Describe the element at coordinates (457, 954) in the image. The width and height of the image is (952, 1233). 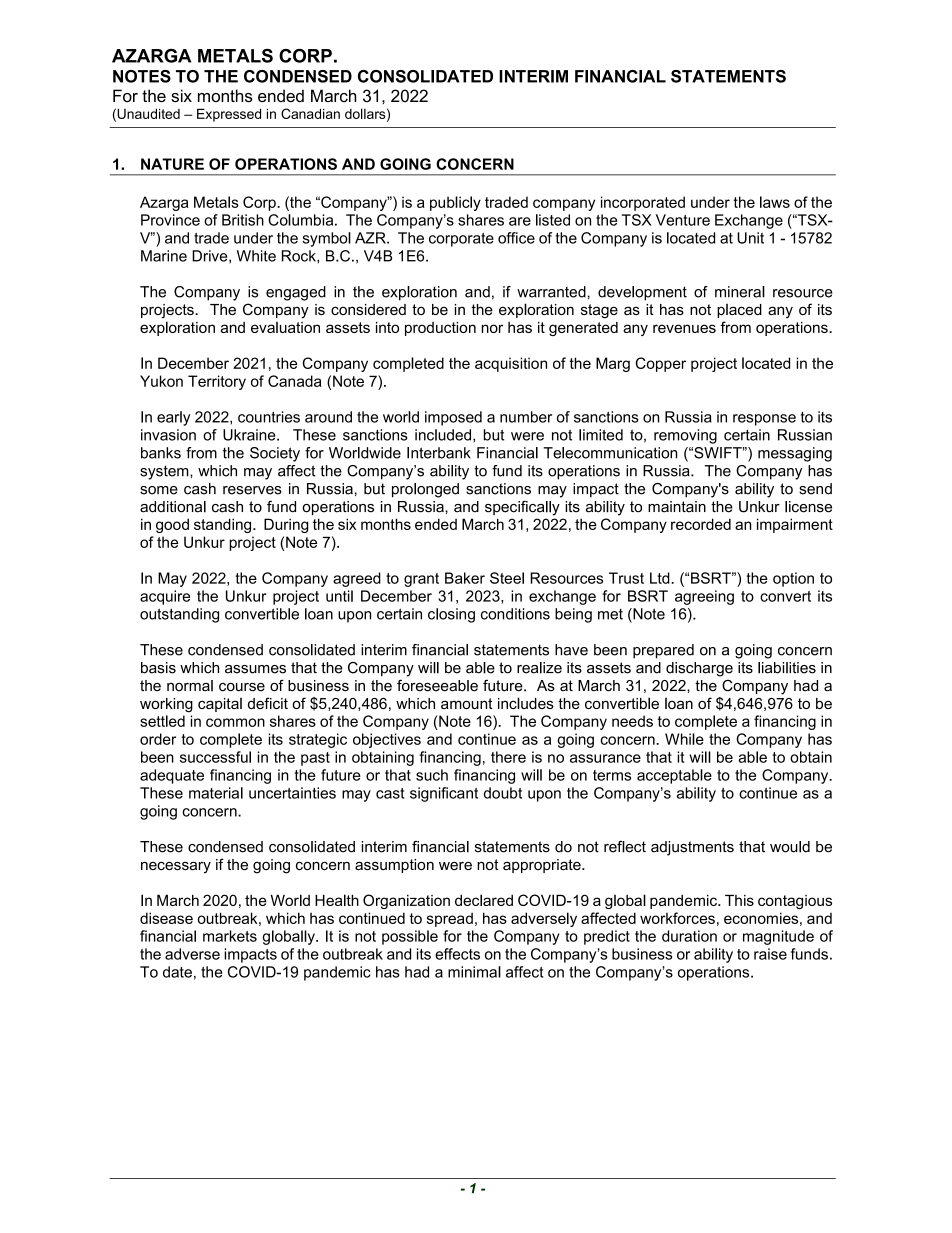
I see `effects` at that location.
